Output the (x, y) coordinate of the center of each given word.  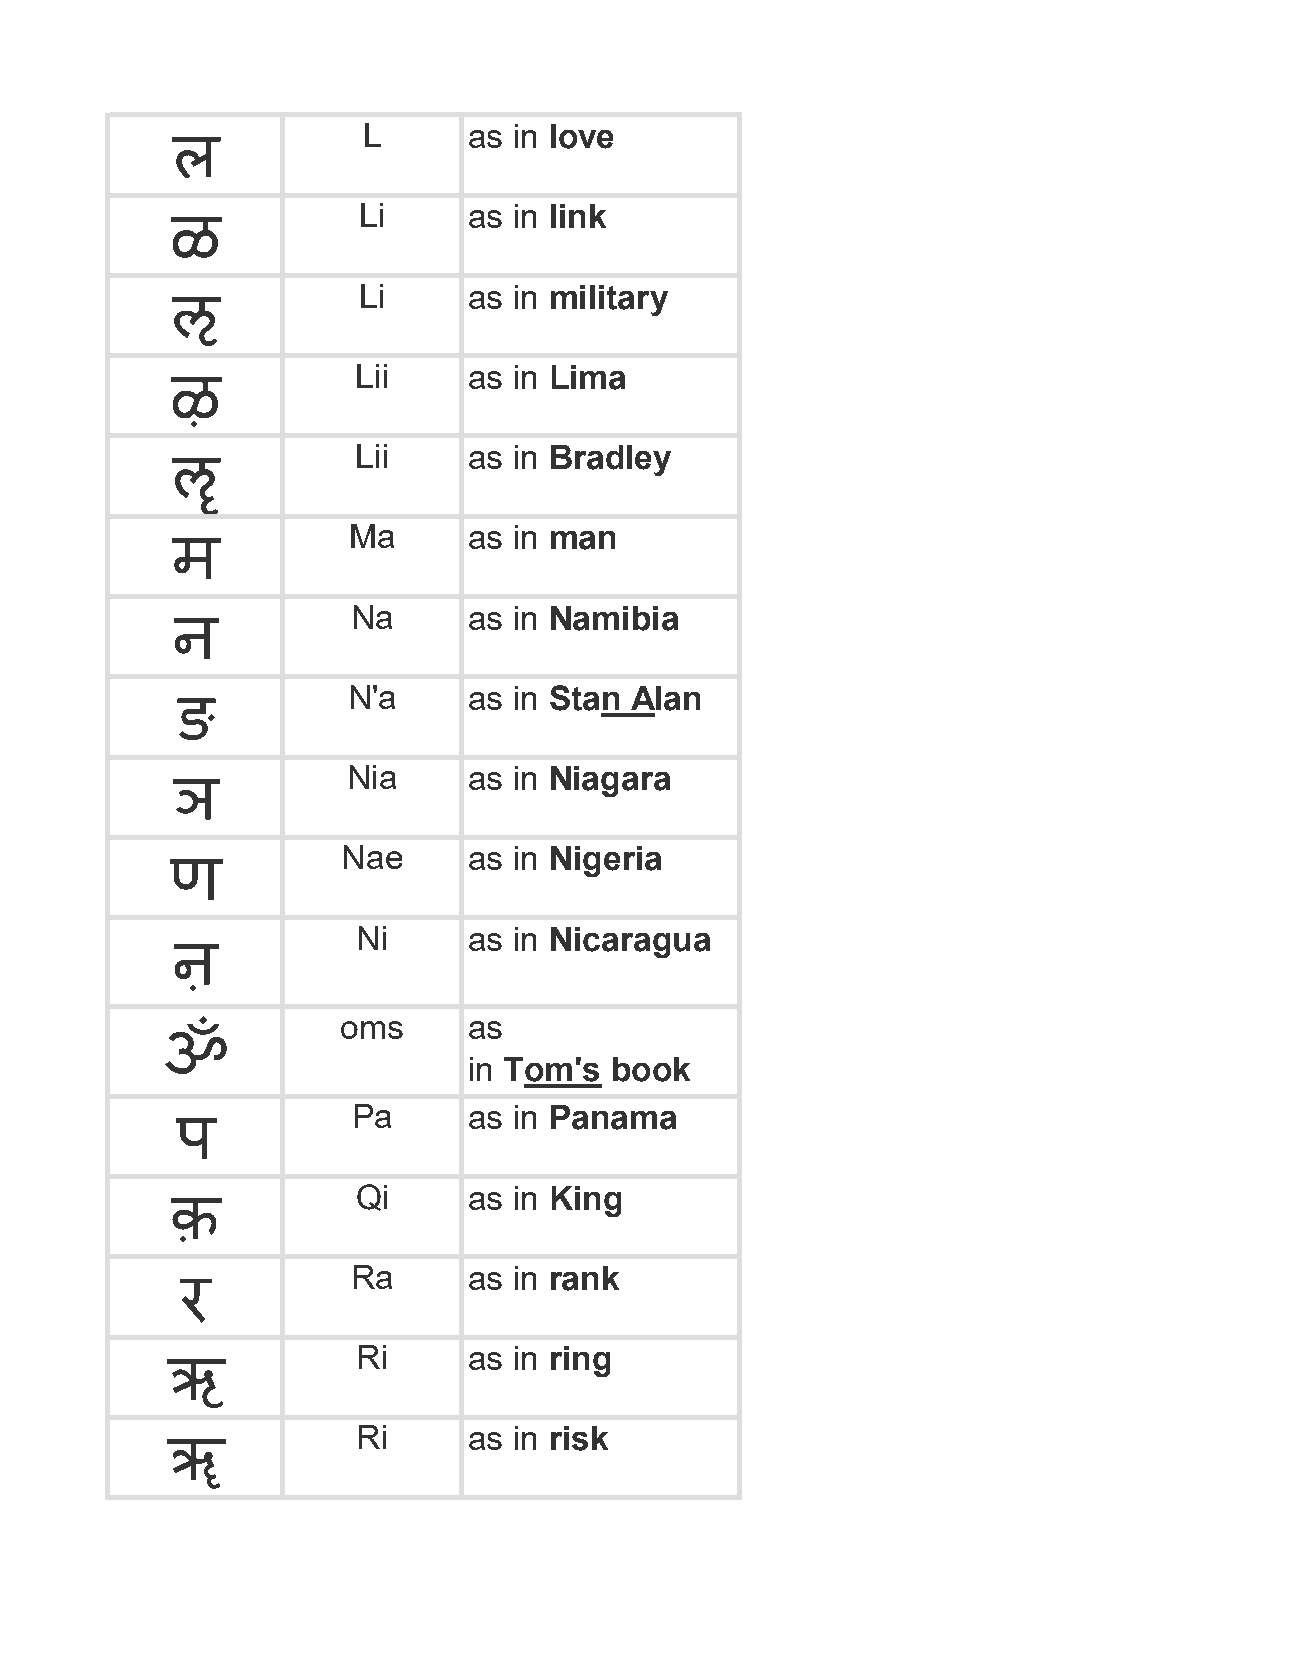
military (609, 300)
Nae (373, 857)
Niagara (610, 781)
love (582, 136)
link (578, 216)
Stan (584, 698)
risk (579, 1438)
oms (372, 1030)
